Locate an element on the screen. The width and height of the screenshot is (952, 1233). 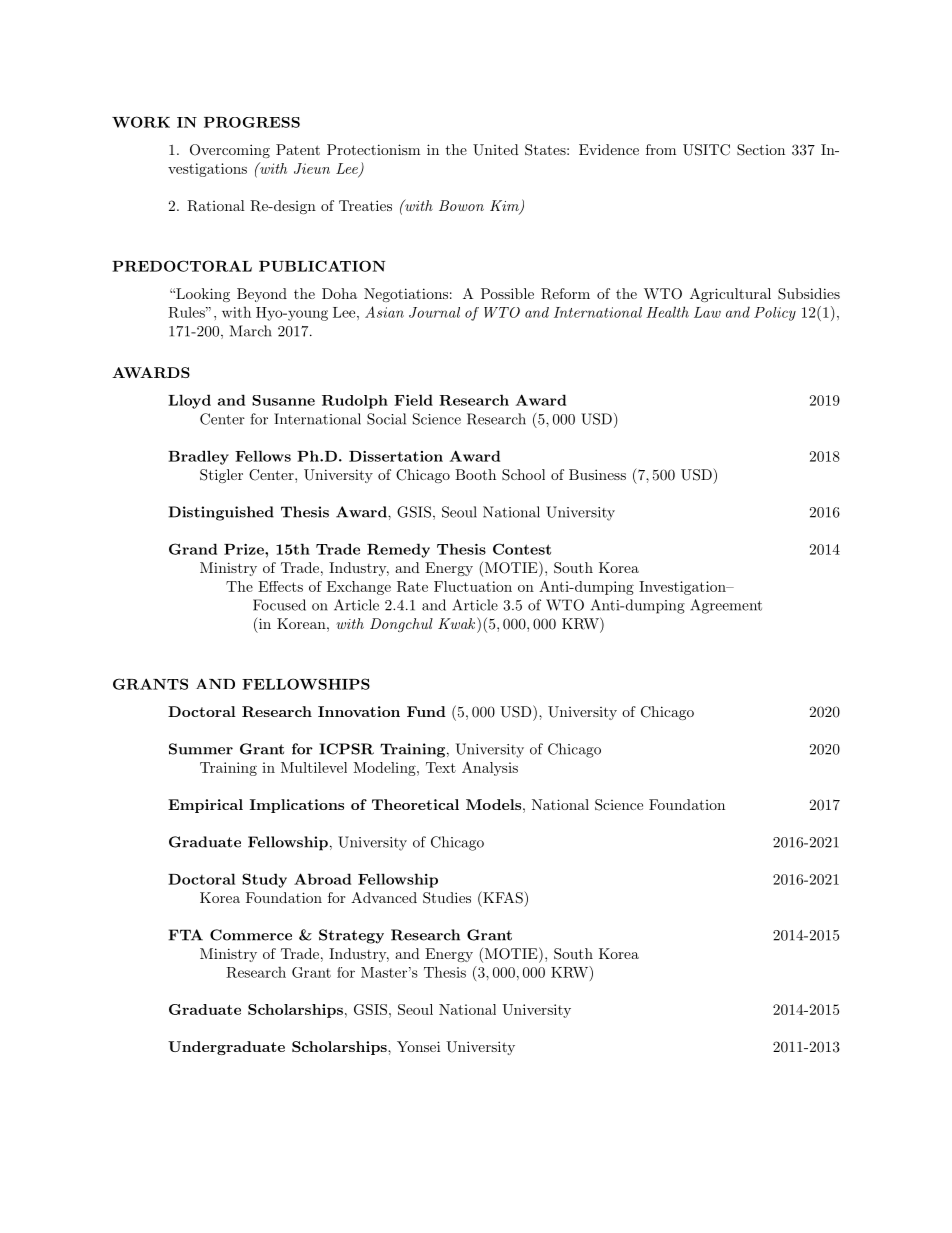
Business is located at coordinates (597, 474).
